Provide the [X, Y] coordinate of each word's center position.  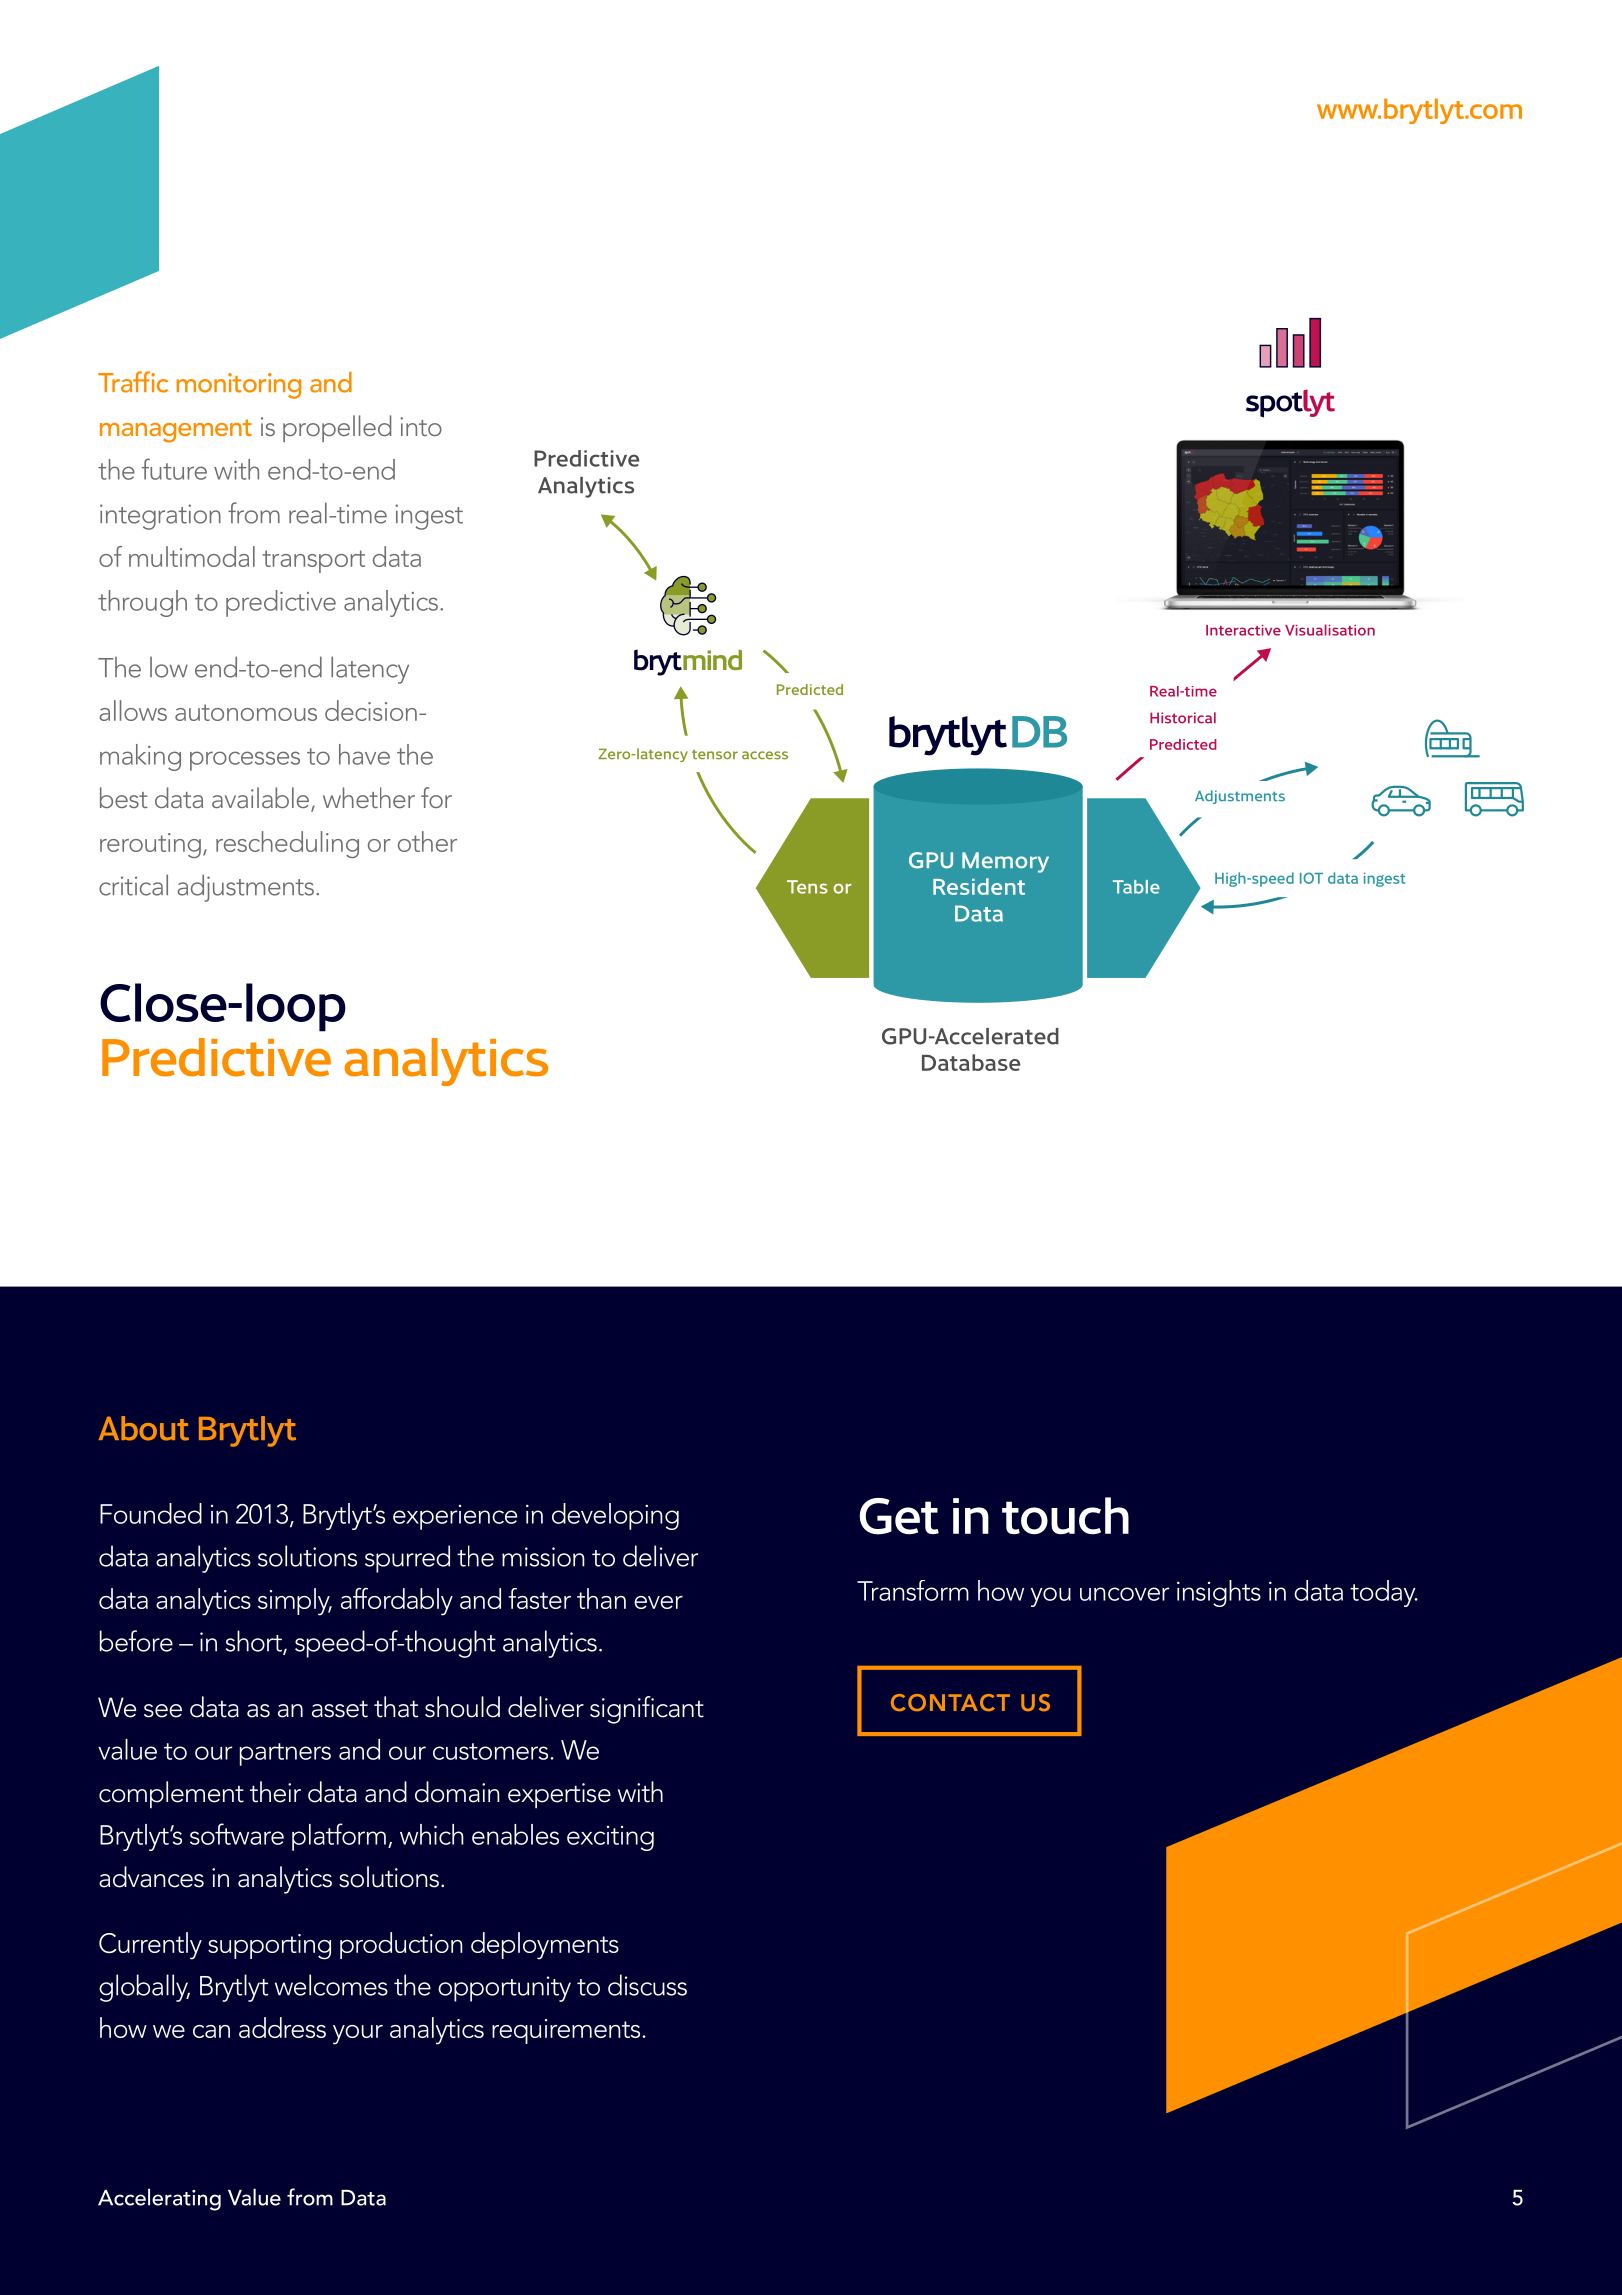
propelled [337, 428]
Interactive [1243, 630]
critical [133, 885]
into [421, 426]
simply [295, 1602]
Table [1136, 887]
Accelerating [159, 2199]
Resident [979, 886]
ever [658, 1602]
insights [1219, 1593]
